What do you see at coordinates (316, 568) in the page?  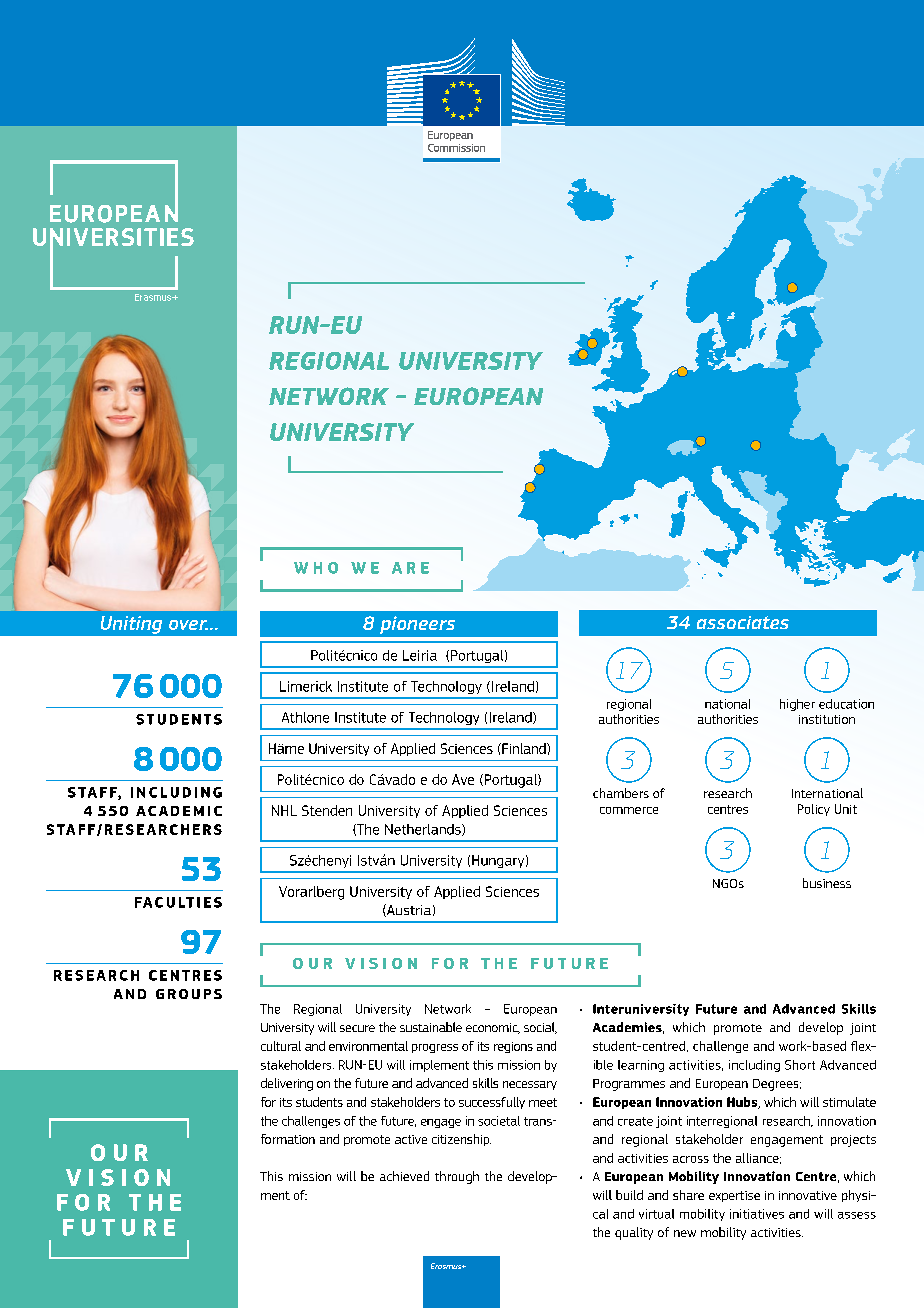 I see `WHO` at bounding box center [316, 568].
